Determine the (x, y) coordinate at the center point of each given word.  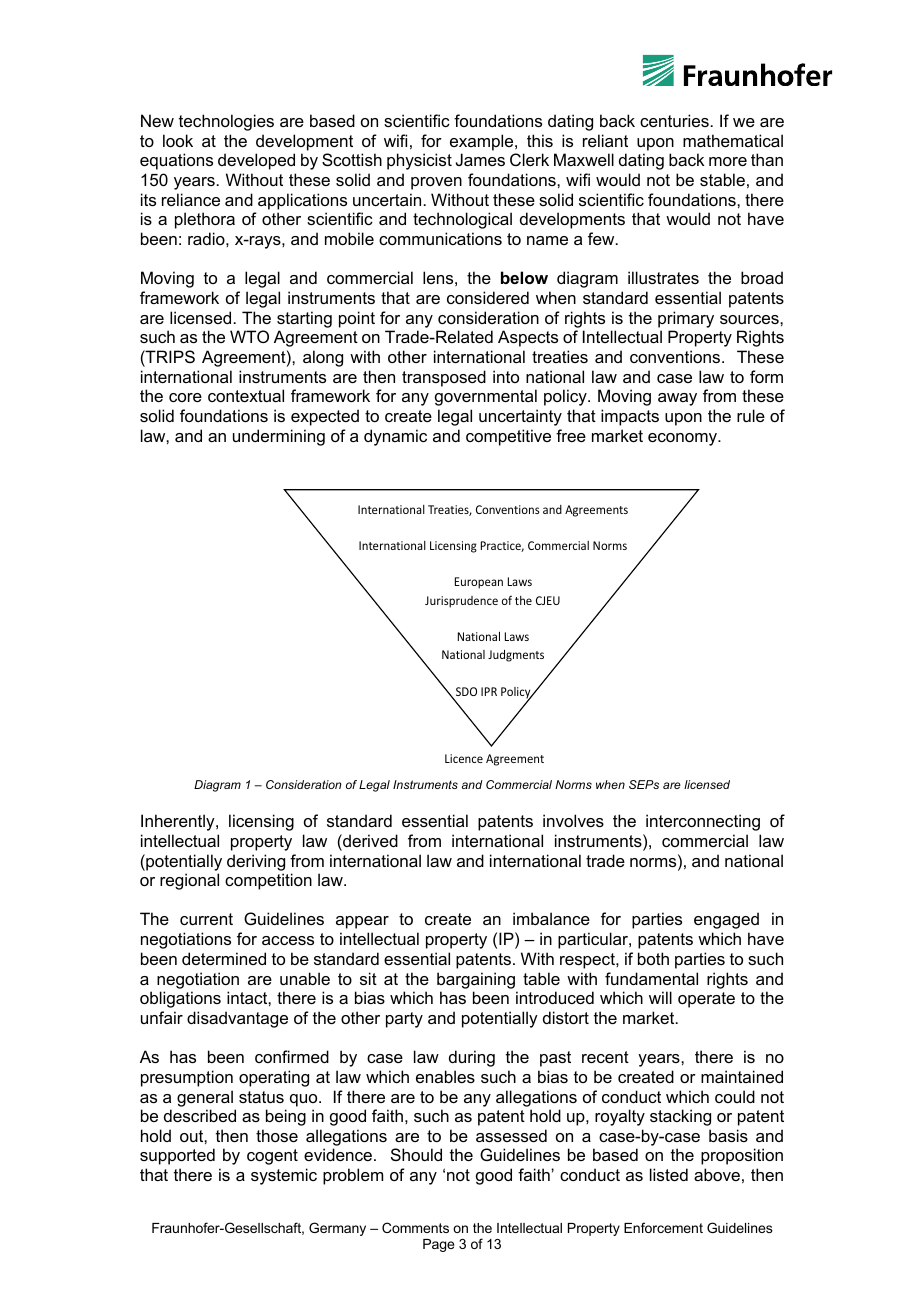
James (480, 159)
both (653, 958)
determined (224, 958)
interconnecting (703, 822)
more (728, 161)
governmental (486, 397)
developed (256, 161)
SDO (466, 691)
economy (683, 439)
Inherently (179, 822)
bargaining (476, 980)
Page (438, 1245)
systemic (284, 1176)
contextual (246, 395)
